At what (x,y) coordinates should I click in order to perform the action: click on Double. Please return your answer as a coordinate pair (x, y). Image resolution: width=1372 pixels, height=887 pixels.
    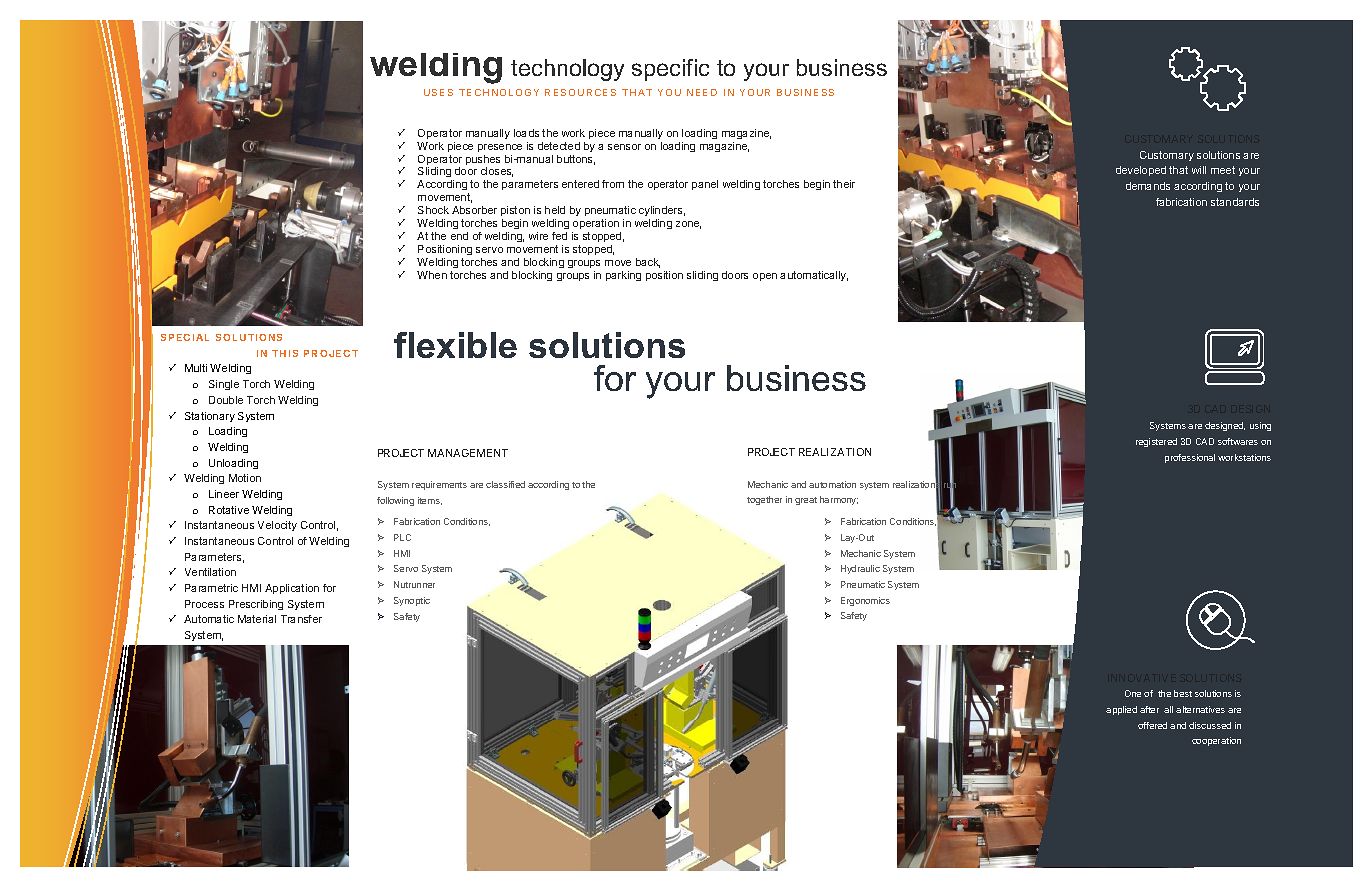
    Looking at the image, I should click on (226, 400).
